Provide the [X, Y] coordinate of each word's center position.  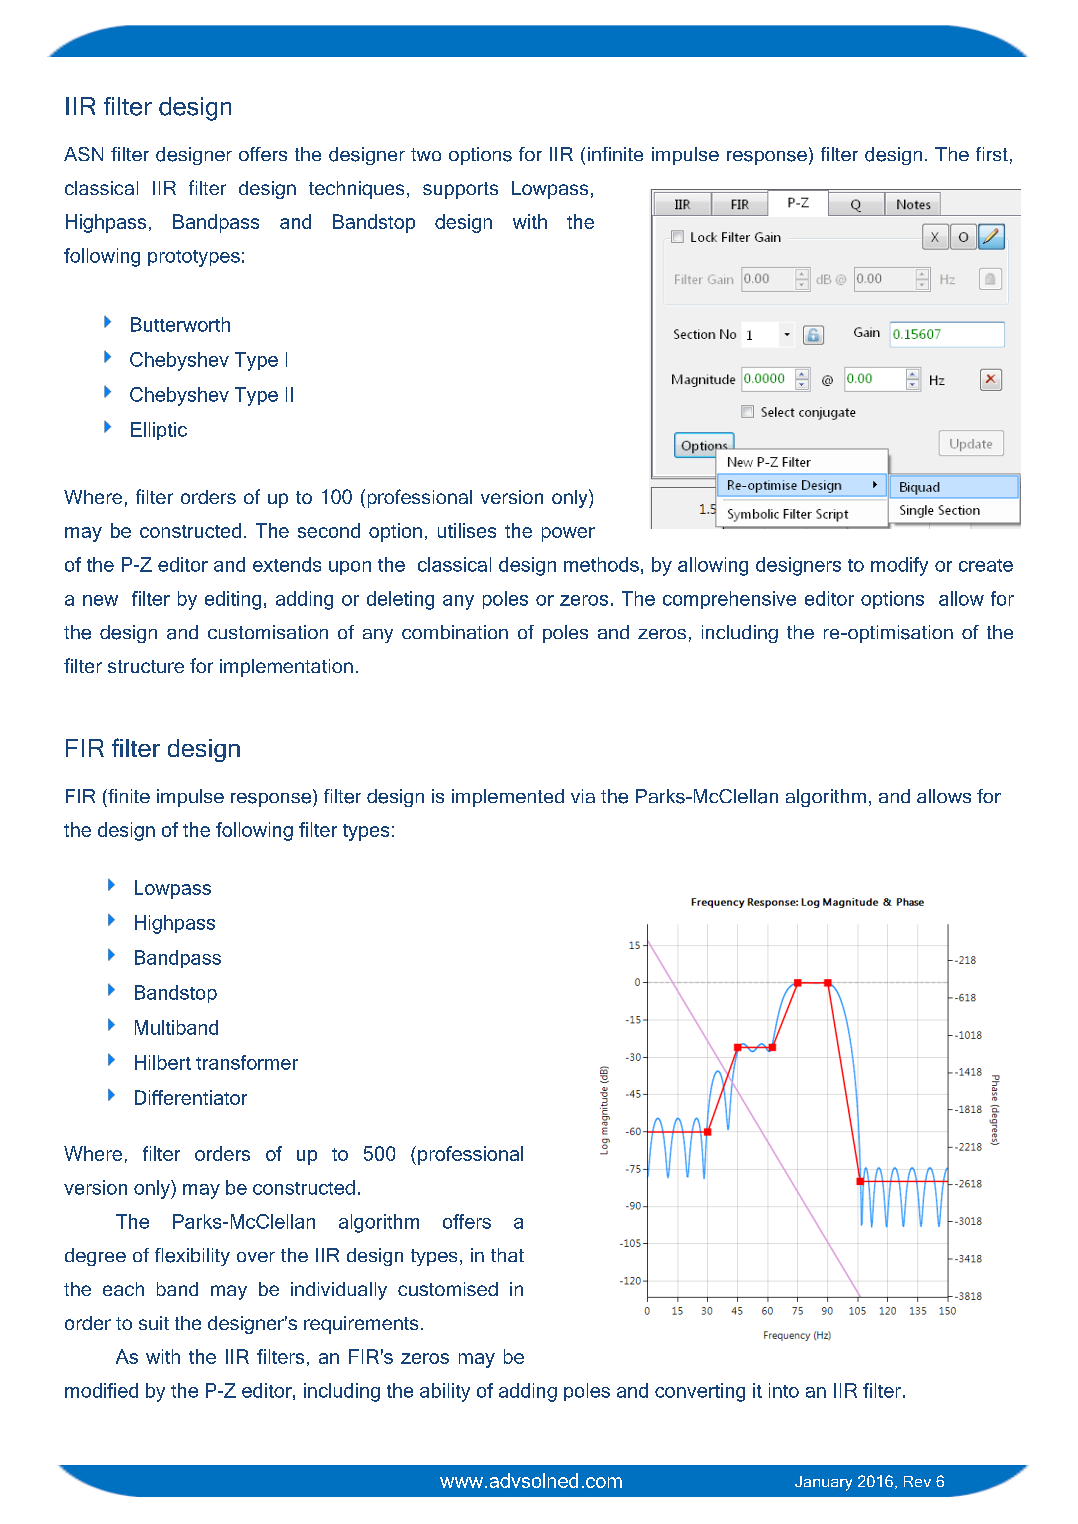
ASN [83, 154]
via [583, 796]
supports [460, 190]
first [992, 154]
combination [455, 632]
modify [899, 566]
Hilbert [163, 1062]
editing [233, 600]
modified [101, 1390]
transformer [247, 1062]
